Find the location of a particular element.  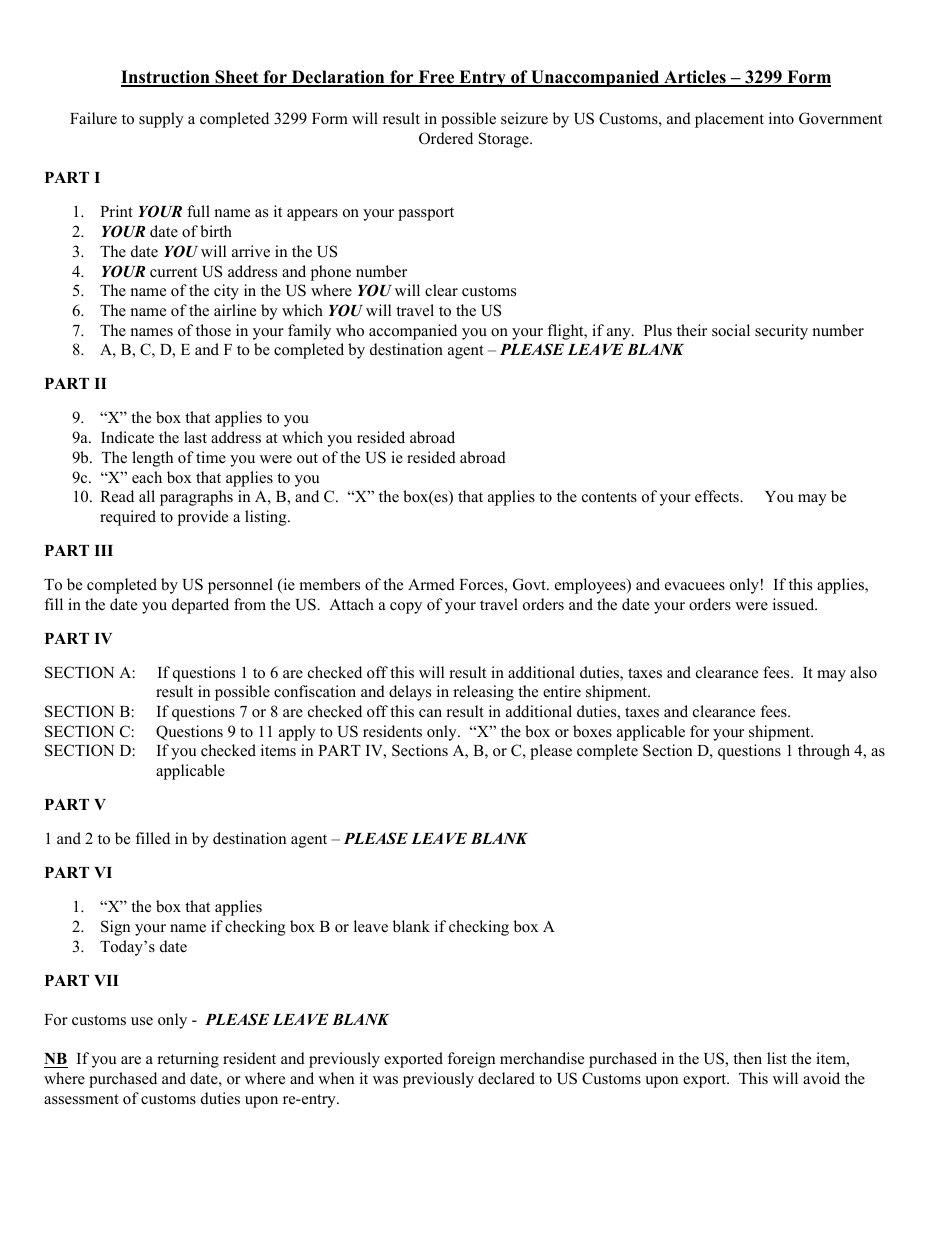

through is located at coordinates (824, 752).
